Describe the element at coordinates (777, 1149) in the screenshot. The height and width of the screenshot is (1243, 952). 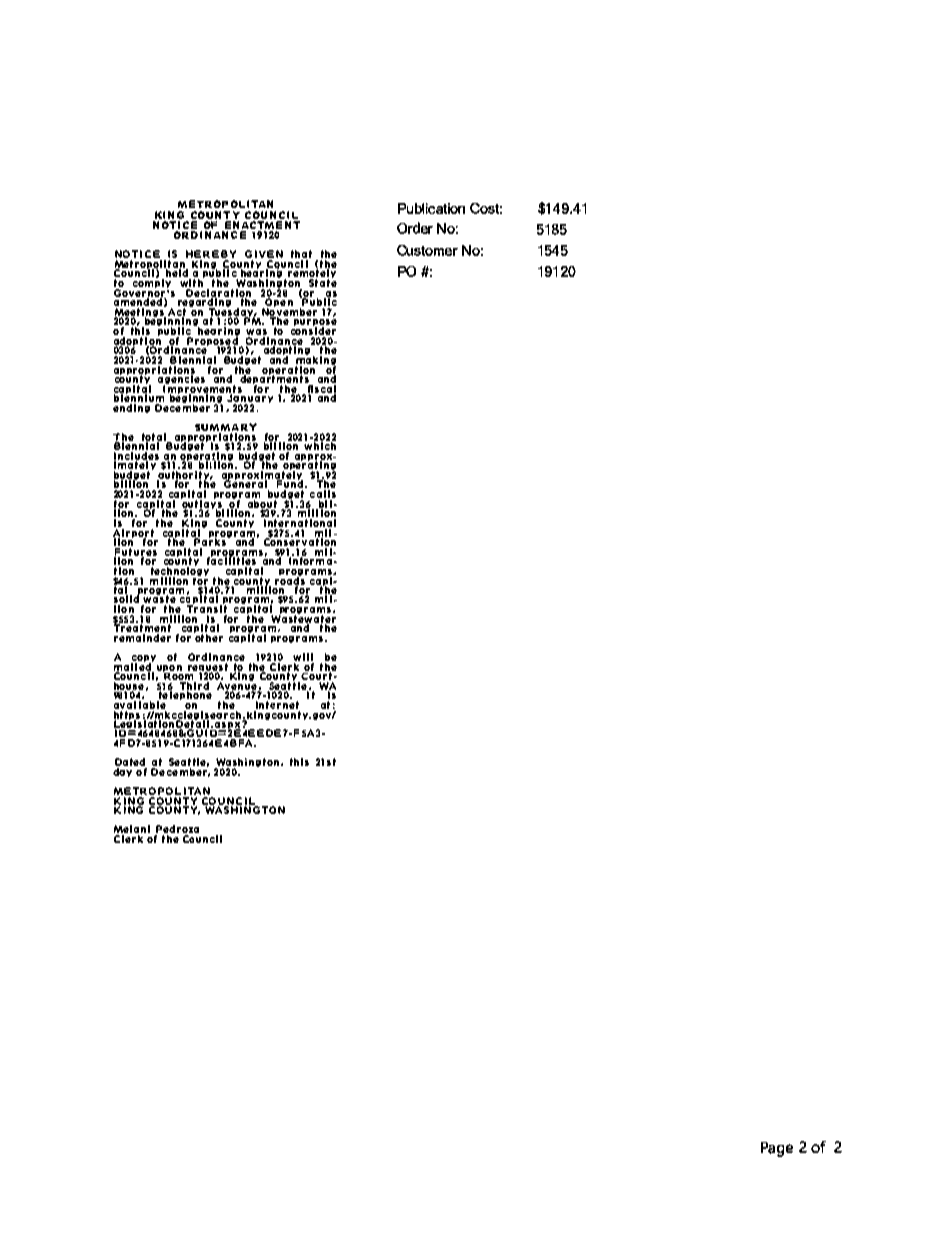
I see `Page` at that location.
